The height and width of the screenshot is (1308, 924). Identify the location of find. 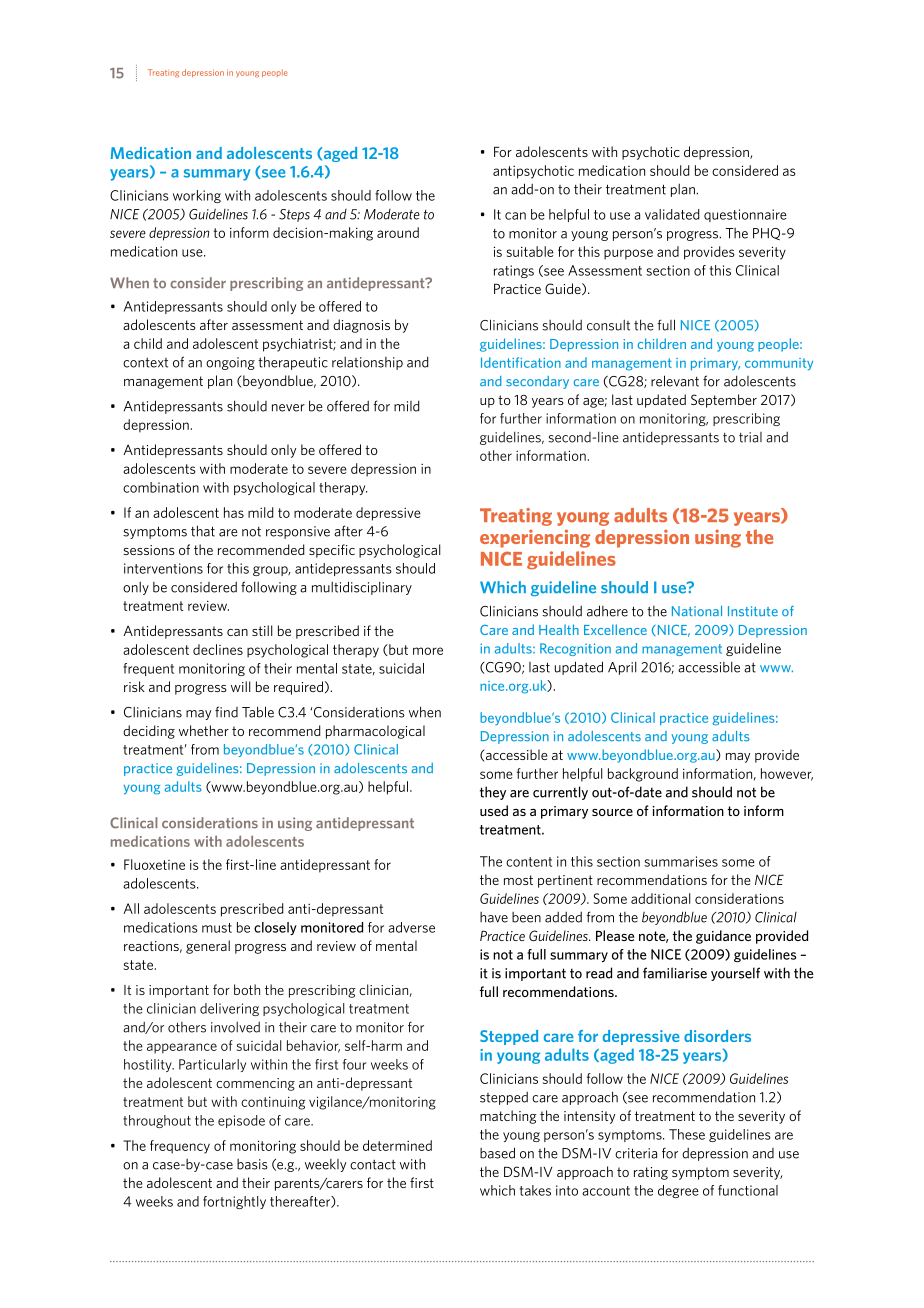
(226, 712).
